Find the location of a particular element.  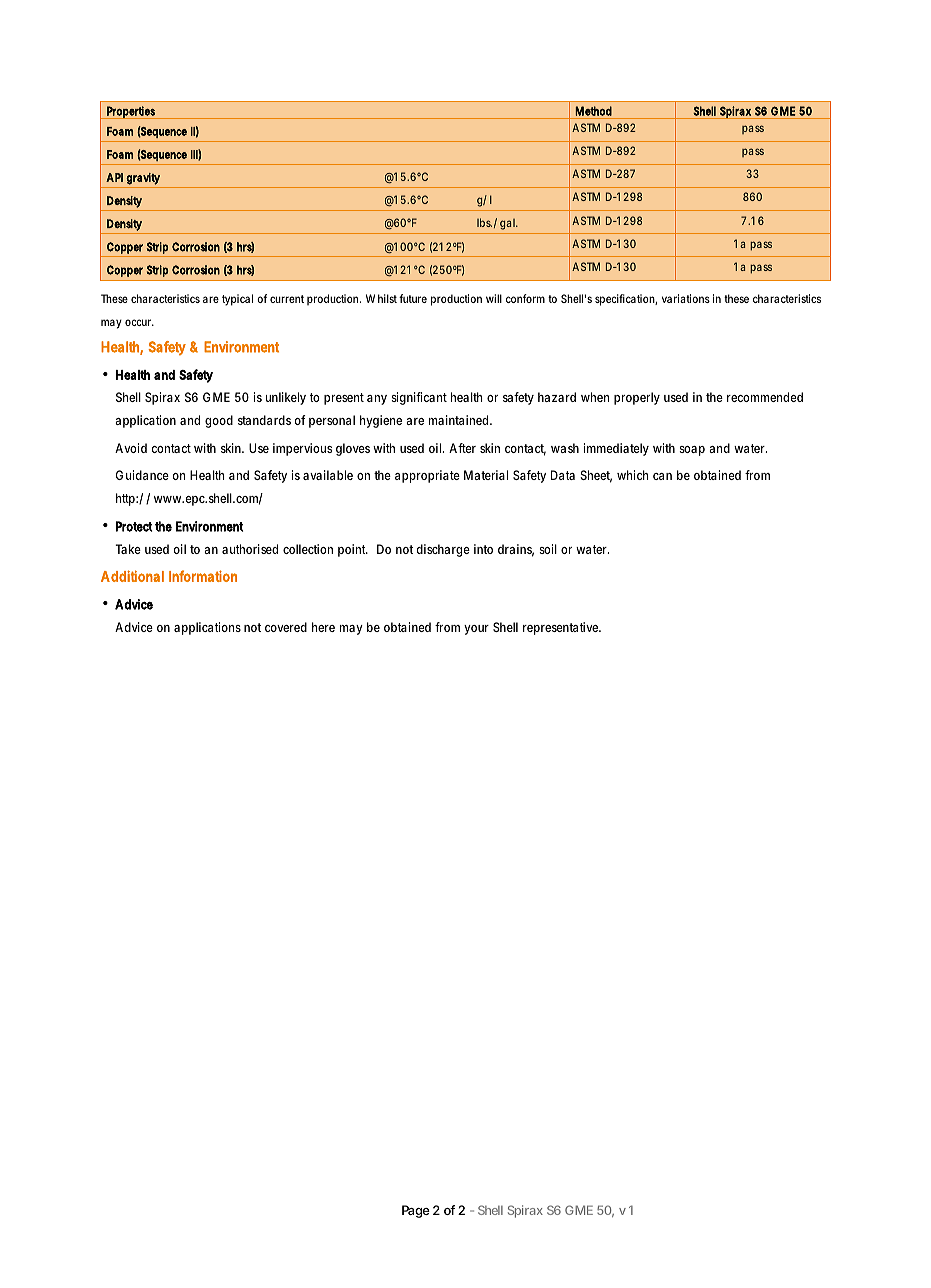

soap is located at coordinates (692, 451).
